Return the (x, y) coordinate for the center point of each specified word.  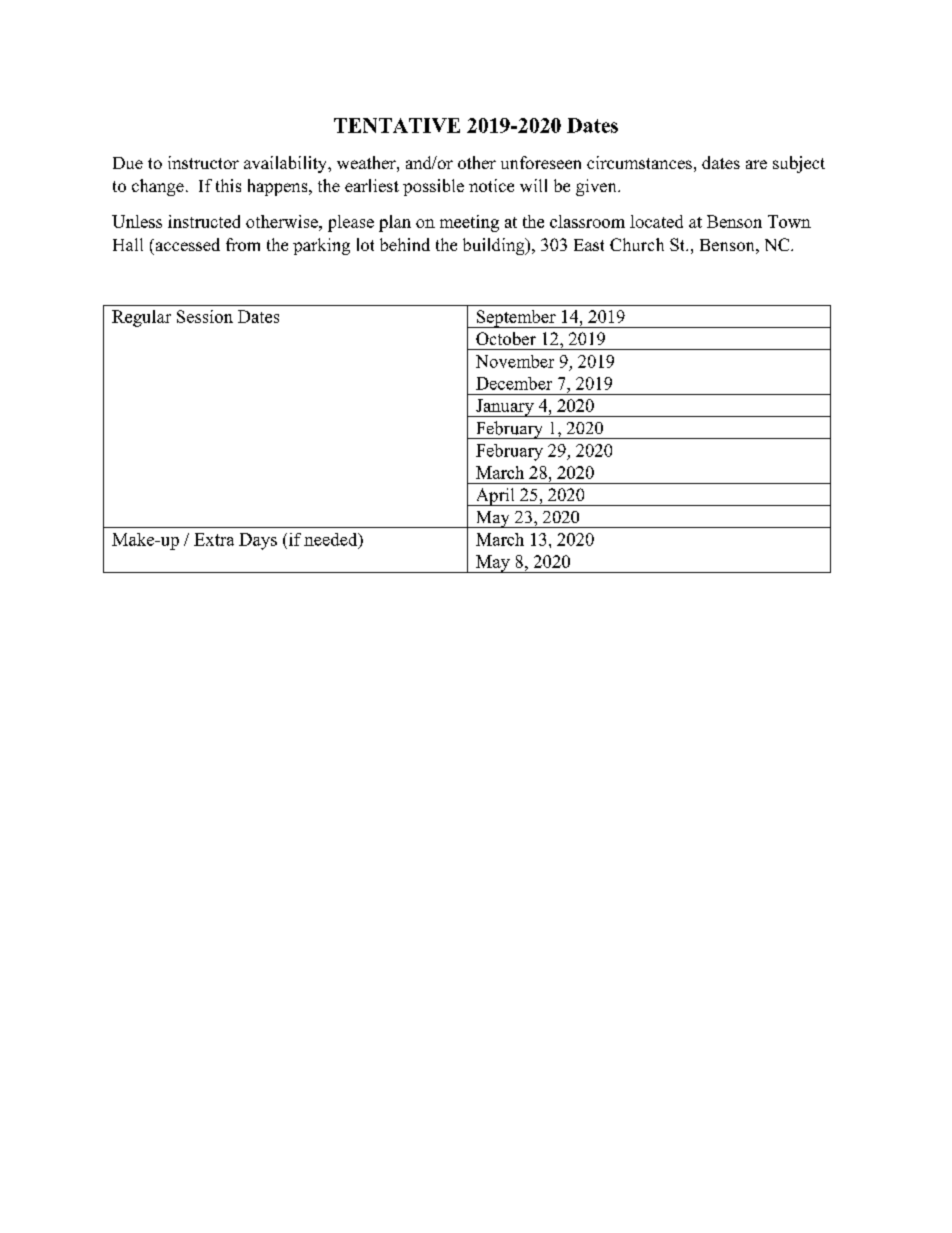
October (506, 338)
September (516, 319)
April (495, 497)
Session (205, 316)
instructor (203, 162)
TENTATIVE (397, 125)
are (756, 164)
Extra (214, 539)
